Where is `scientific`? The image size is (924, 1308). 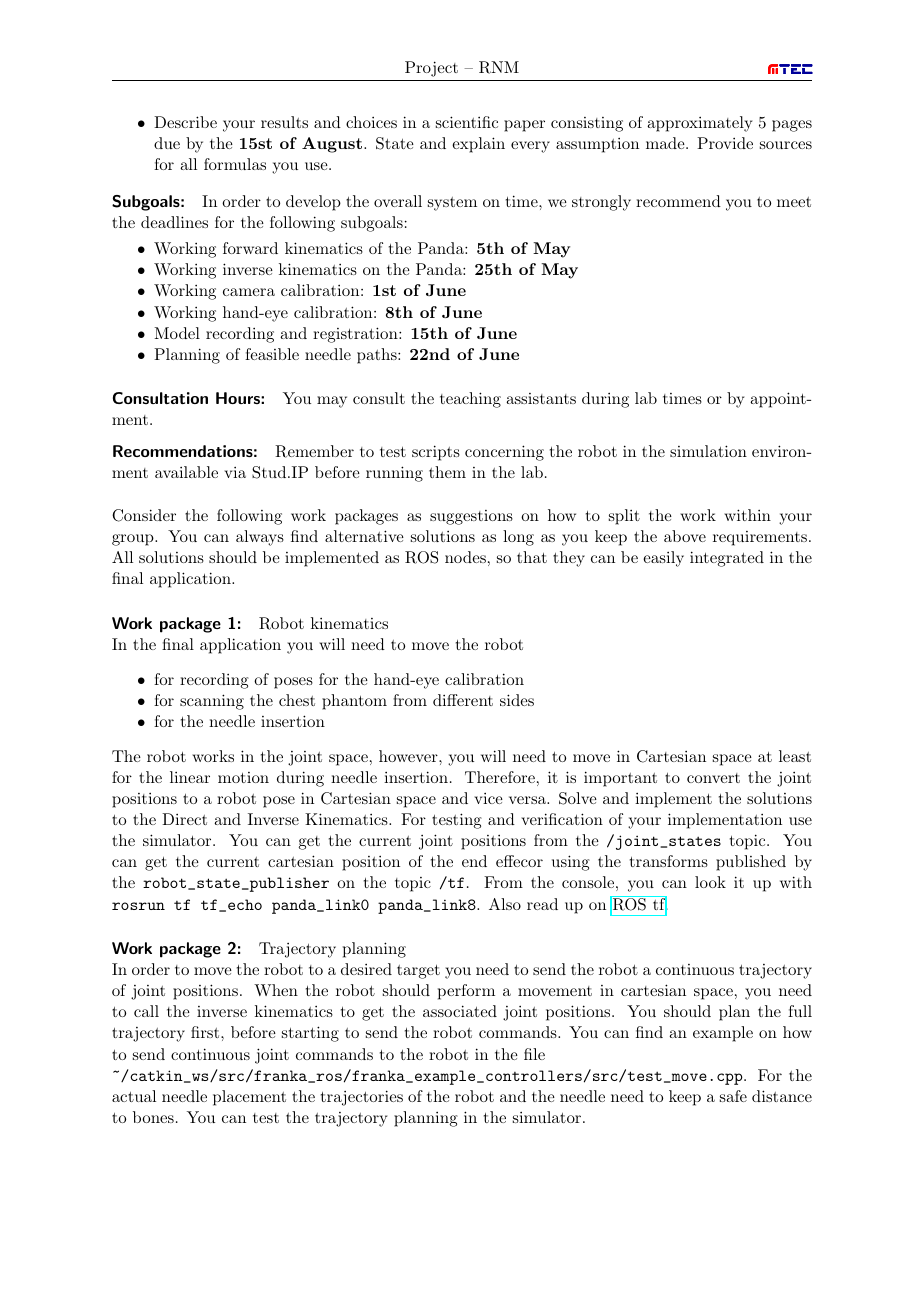 scientific is located at coordinates (467, 122).
